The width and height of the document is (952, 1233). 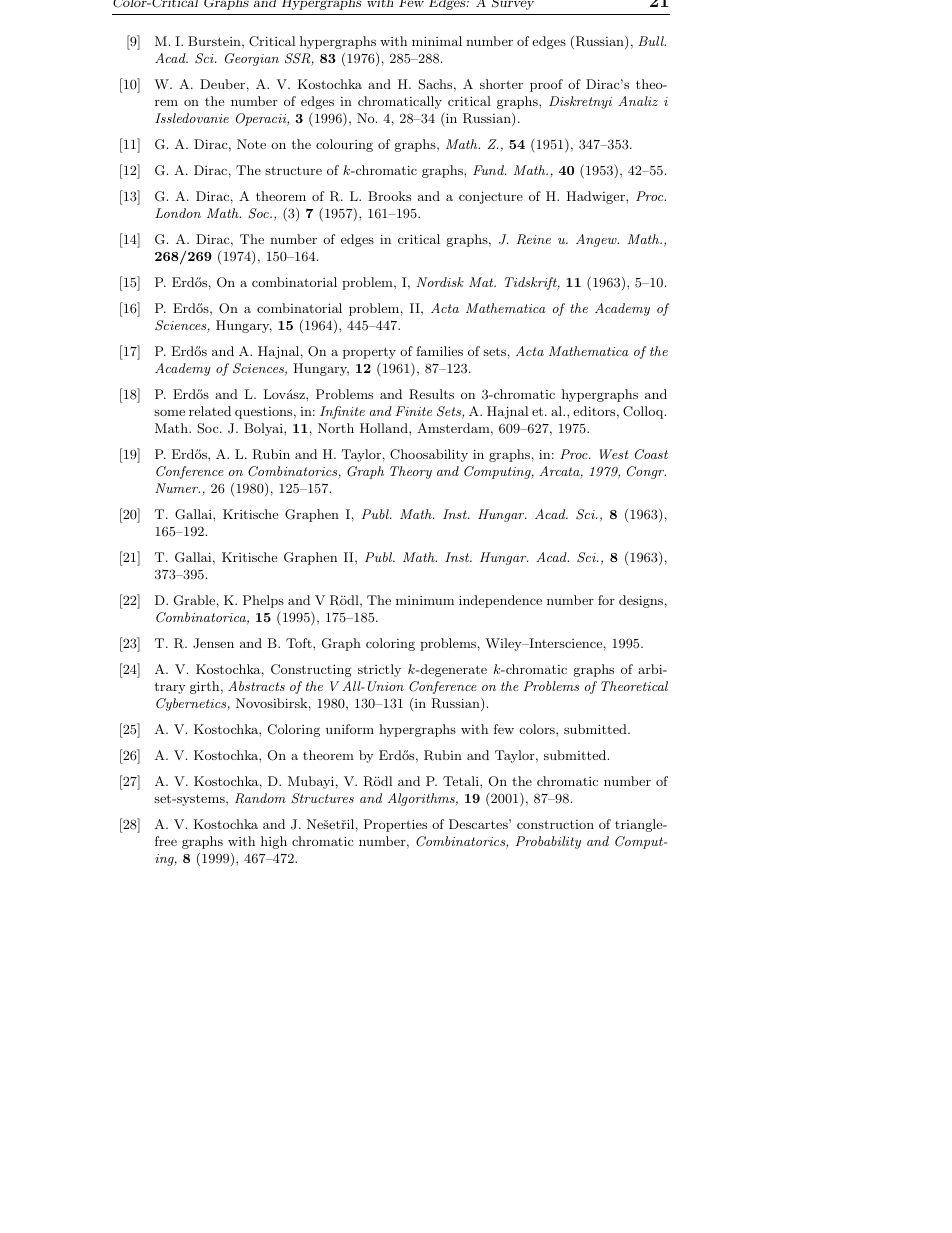 What do you see at coordinates (546, 85) in the document?
I see `proof` at bounding box center [546, 85].
